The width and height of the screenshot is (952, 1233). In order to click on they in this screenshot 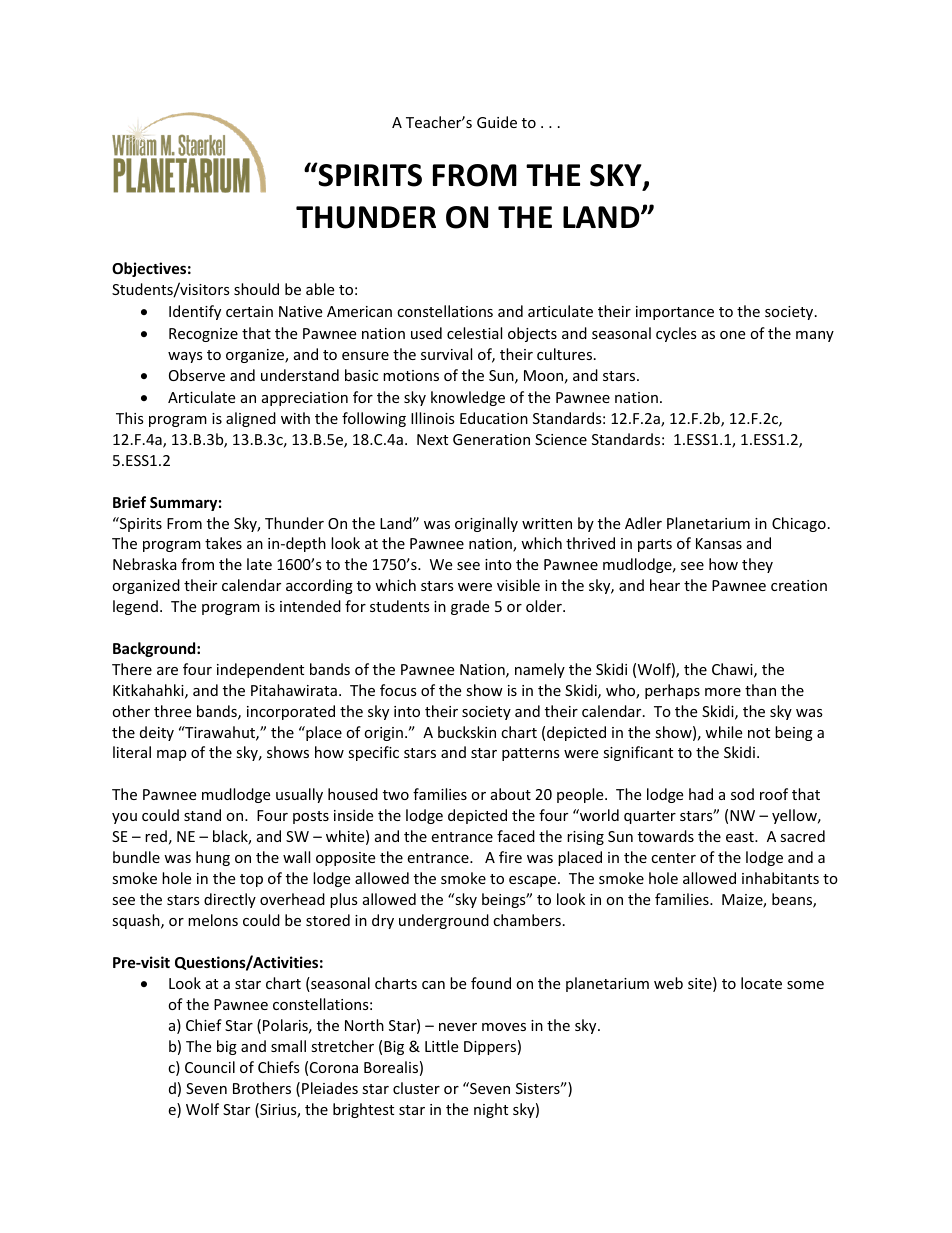, I will do `click(757, 565)`.
